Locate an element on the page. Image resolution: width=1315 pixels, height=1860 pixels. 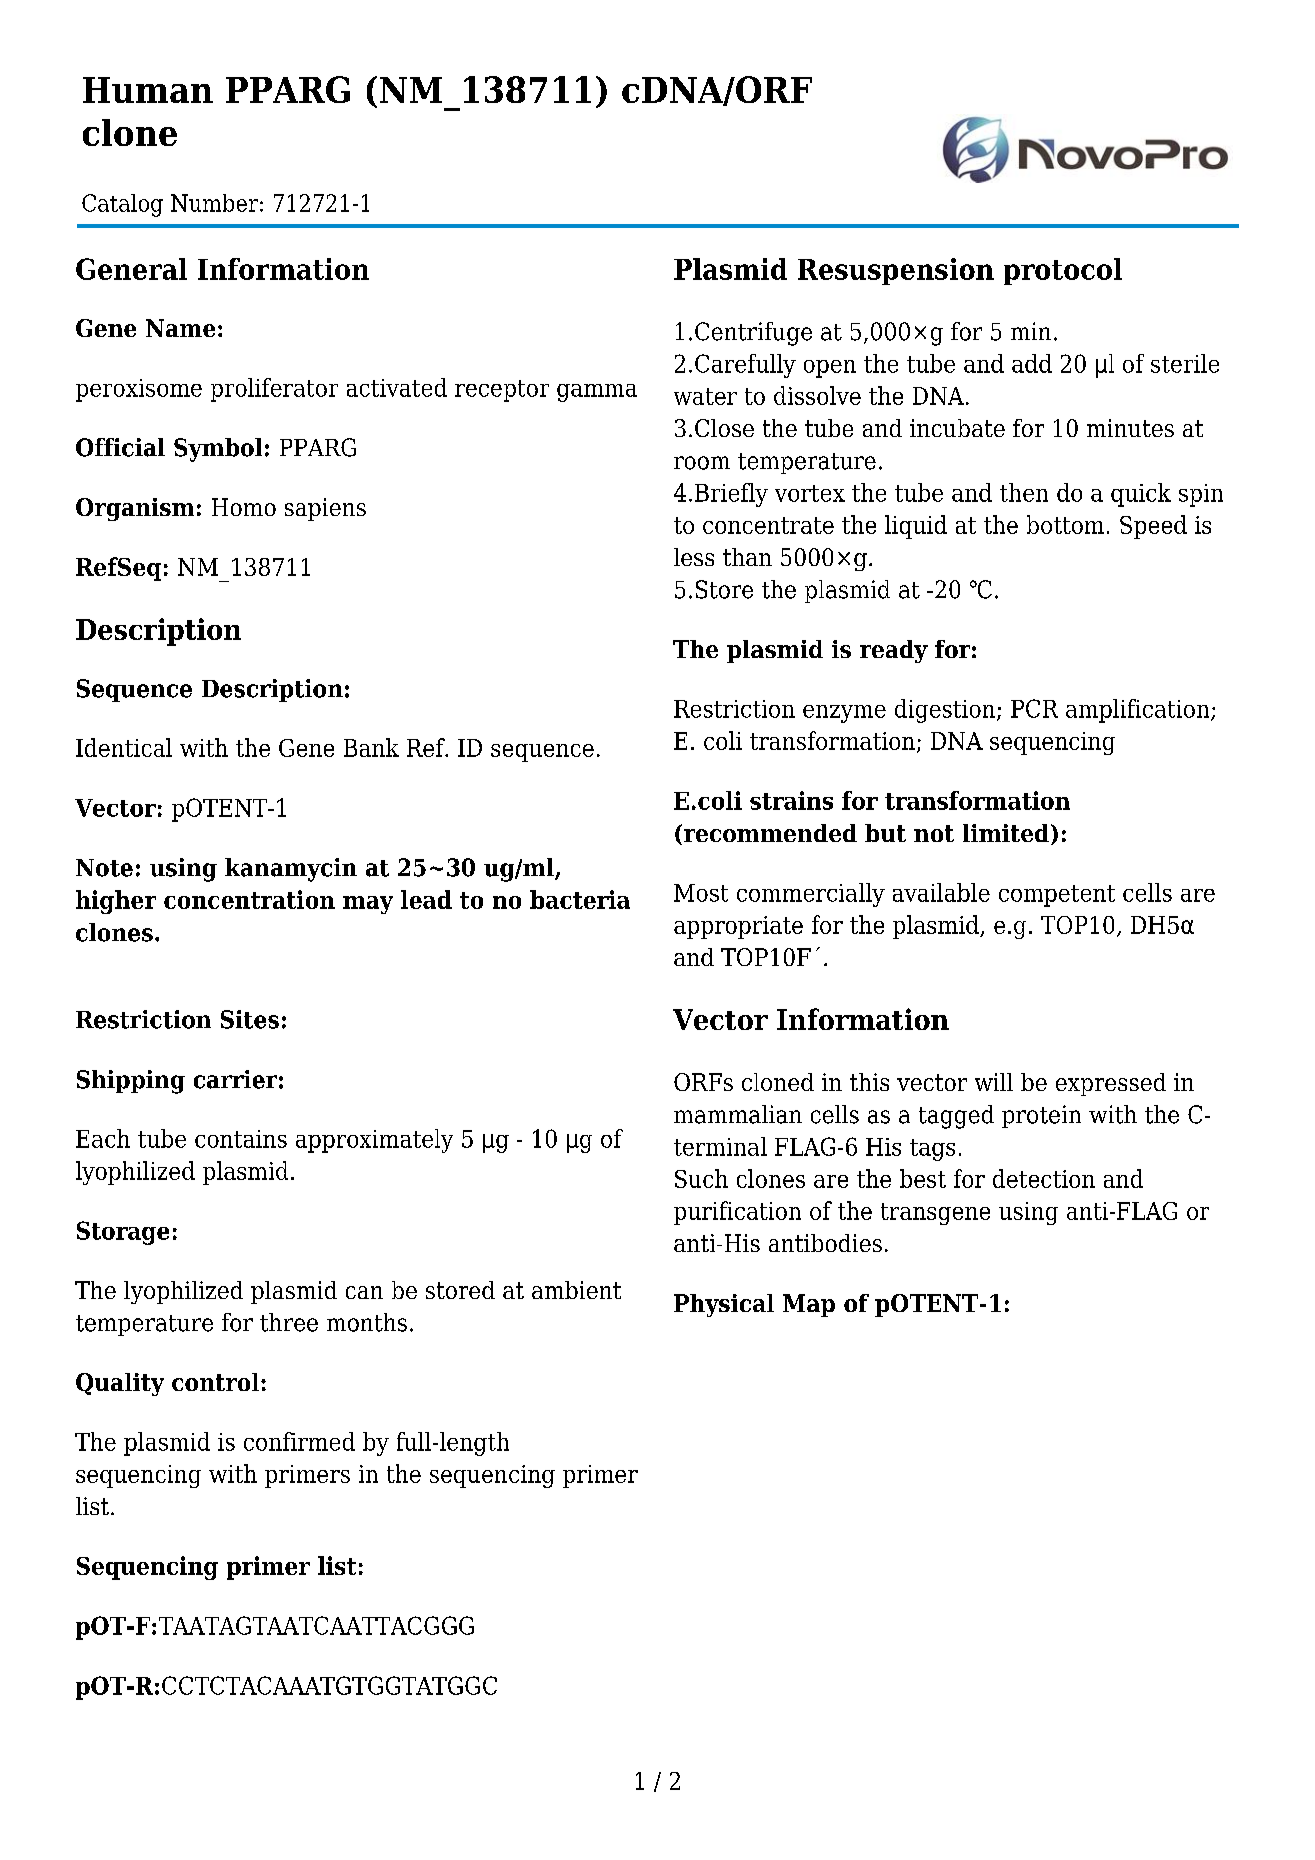
control is located at coordinates (217, 1382).
